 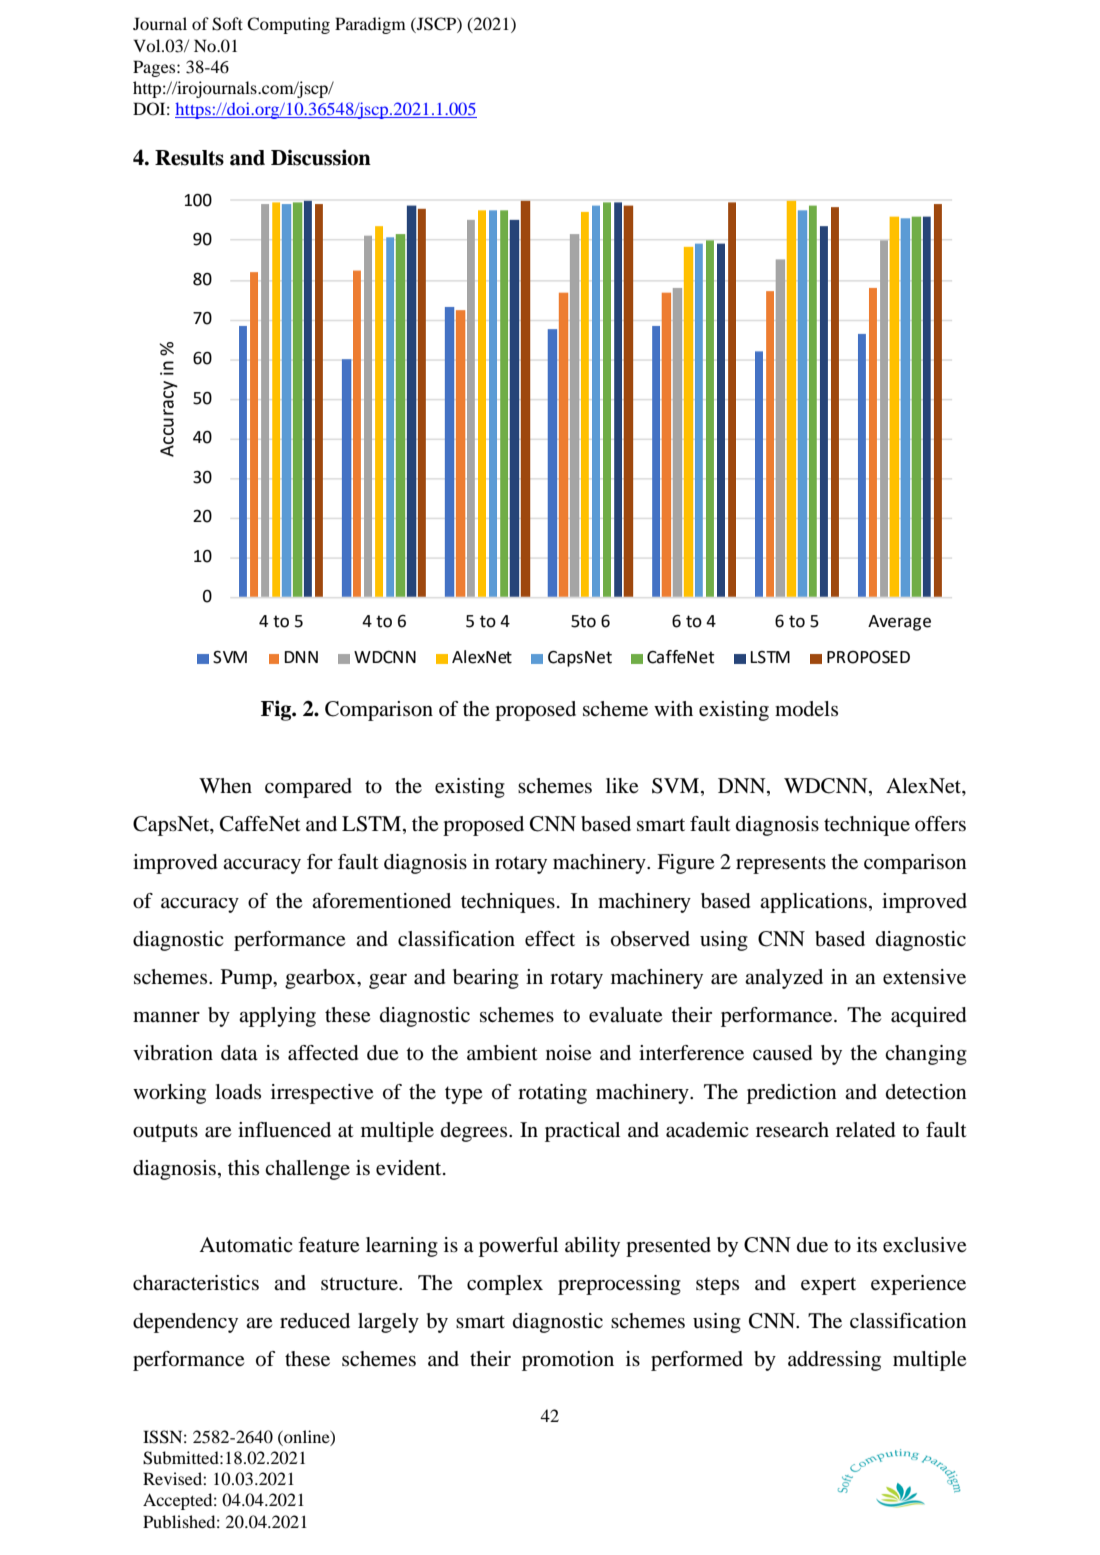 What do you see at coordinates (247, 979) in the screenshot?
I see `Pump` at bounding box center [247, 979].
